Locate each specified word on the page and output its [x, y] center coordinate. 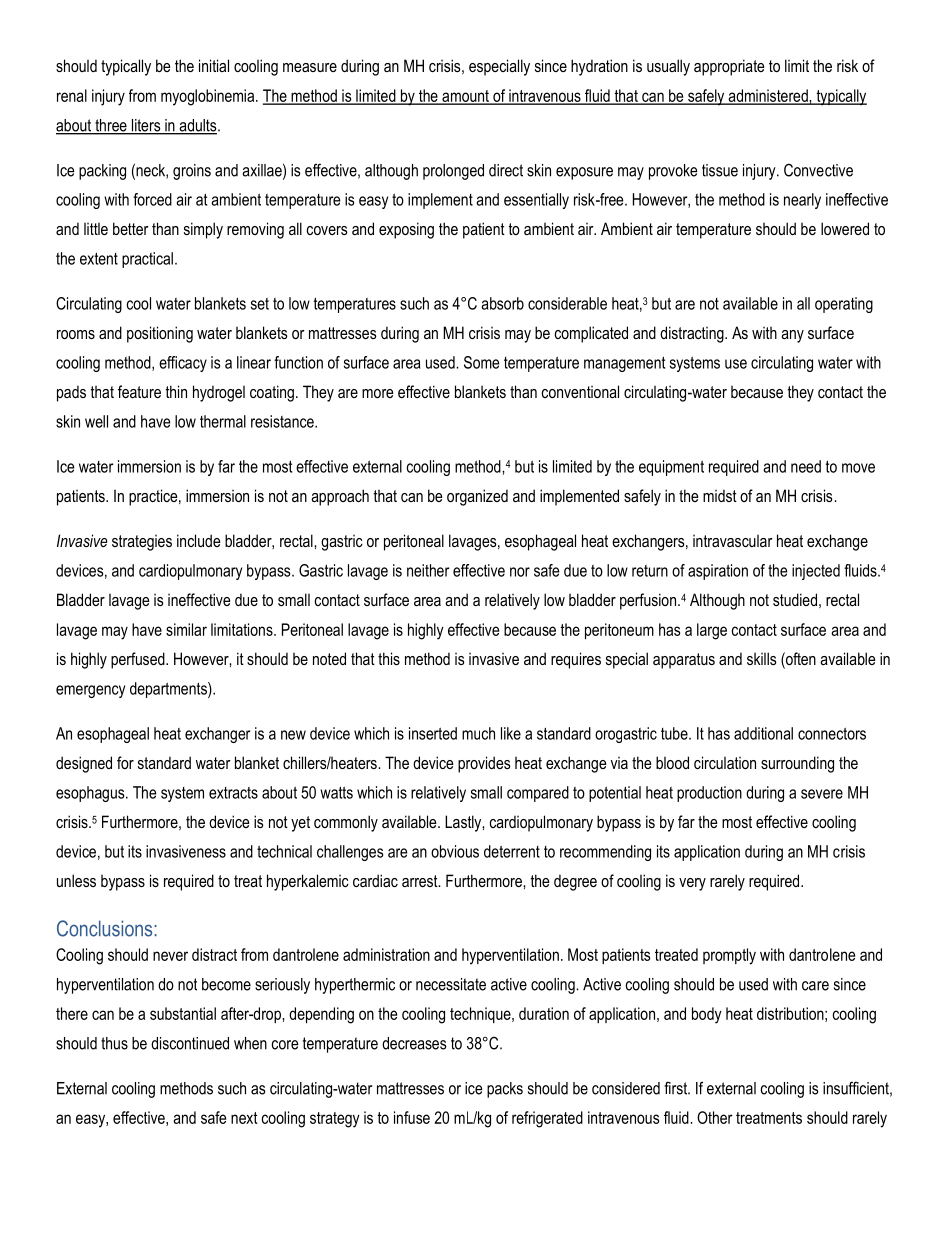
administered [768, 96]
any [792, 336]
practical [147, 260]
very [692, 884]
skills [762, 658]
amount [465, 97]
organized [477, 497]
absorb [502, 303]
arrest [421, 881]
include [199, 540]
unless [76, 880]
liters [146, 126]
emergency [90, 691]
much [478, 733]
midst [720, 495]
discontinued [190, 1043]
